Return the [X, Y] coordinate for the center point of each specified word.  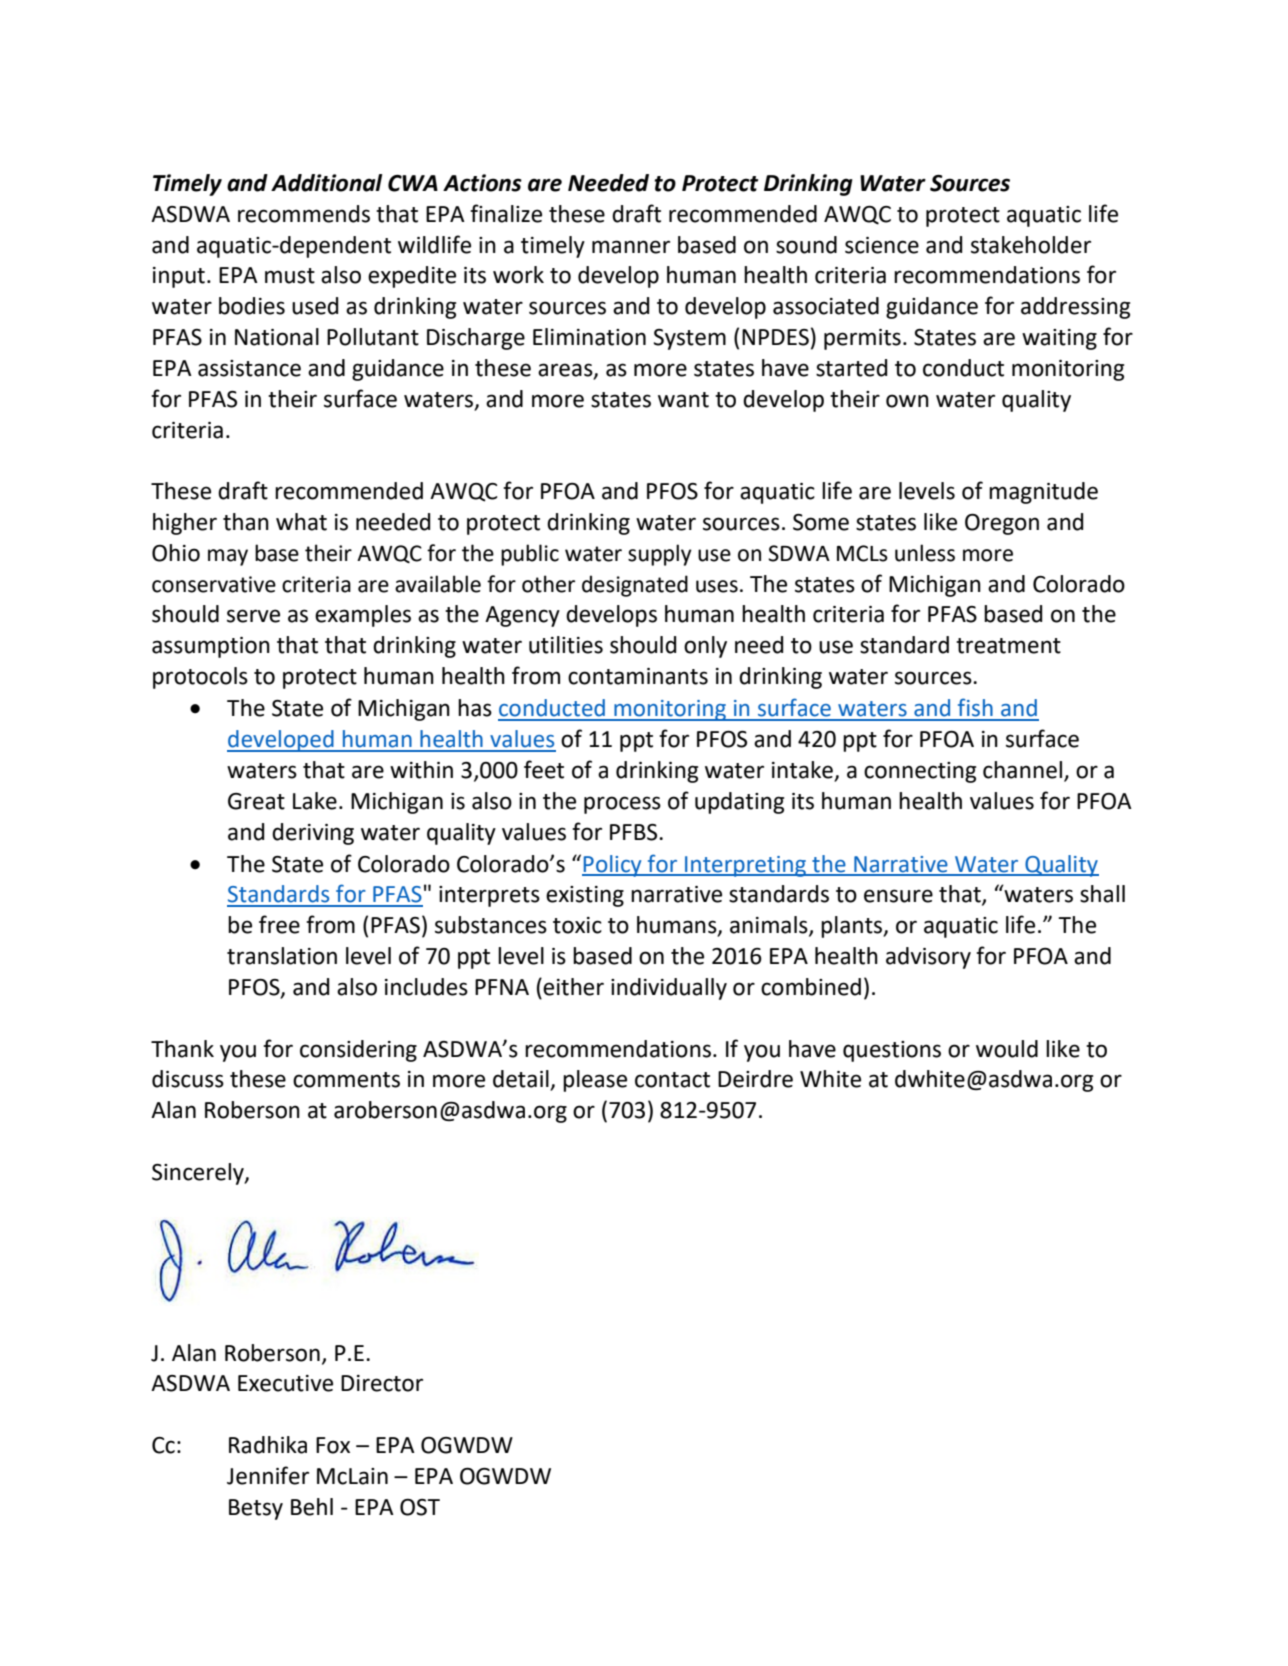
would [1007, 1049]
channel [1024, 771]
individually [669, 989]
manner [631, 247]
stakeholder [1031, 245]
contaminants [638, 676]
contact [672, 1080]
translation [282, 956]
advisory [928, 958]
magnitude [1043, 493]
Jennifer [268, 1475]
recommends [304, 214]
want [683, 400]
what [301, 522]
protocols [200, 678]
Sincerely [199, 1174]
